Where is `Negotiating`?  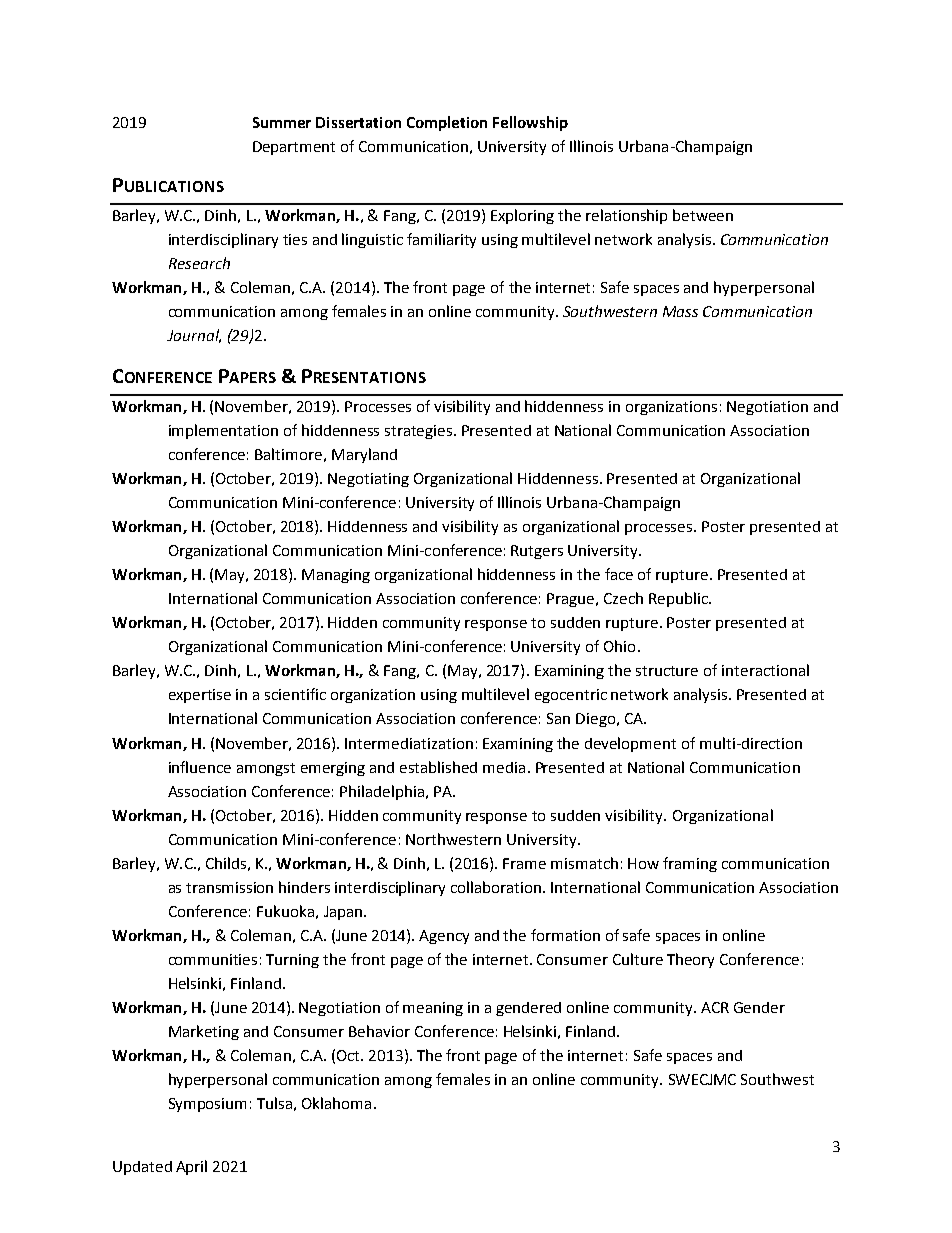 Negotiating is located at coordinates (368, 480).
